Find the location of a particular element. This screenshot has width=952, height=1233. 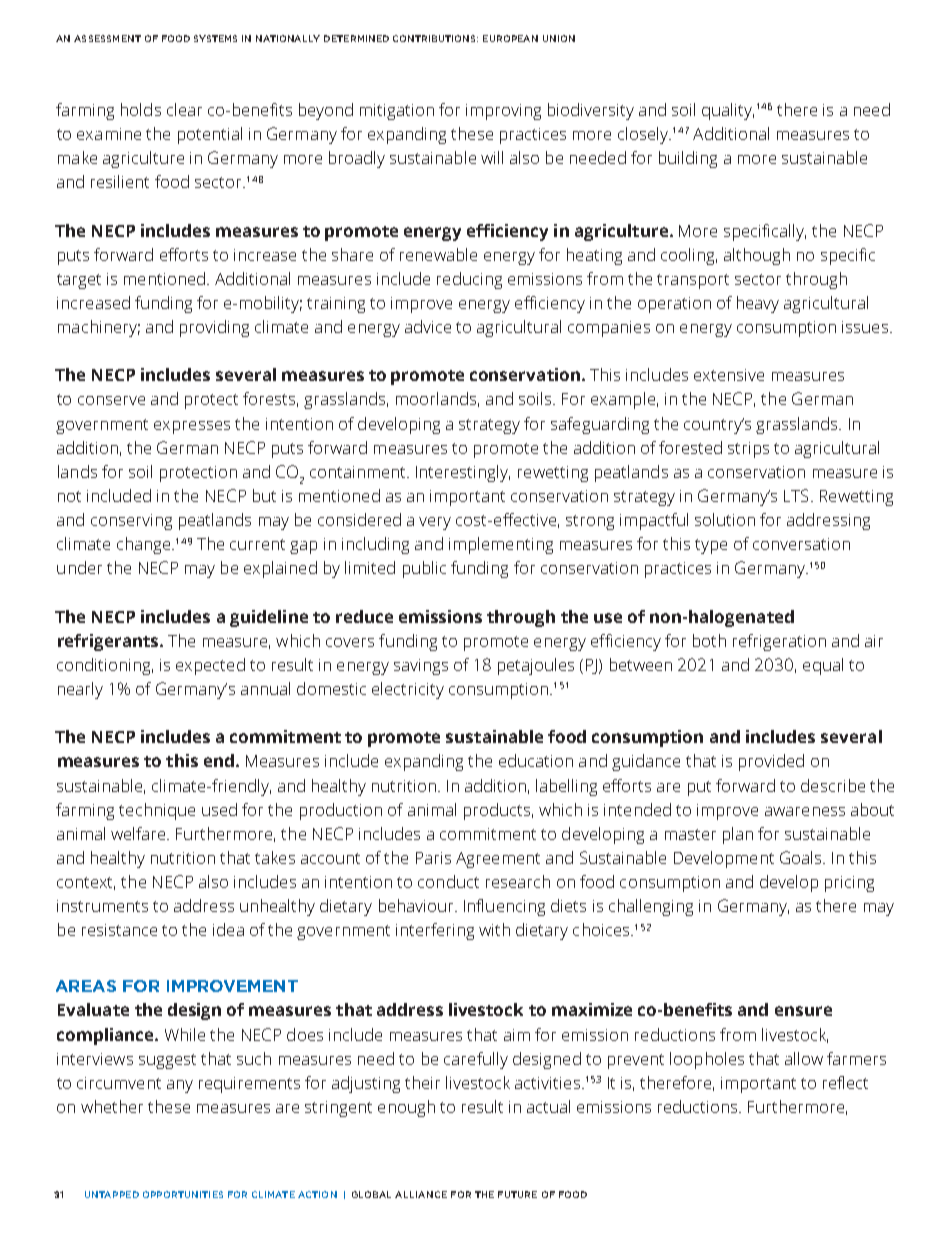

building is located at coordinates (688, 159).
